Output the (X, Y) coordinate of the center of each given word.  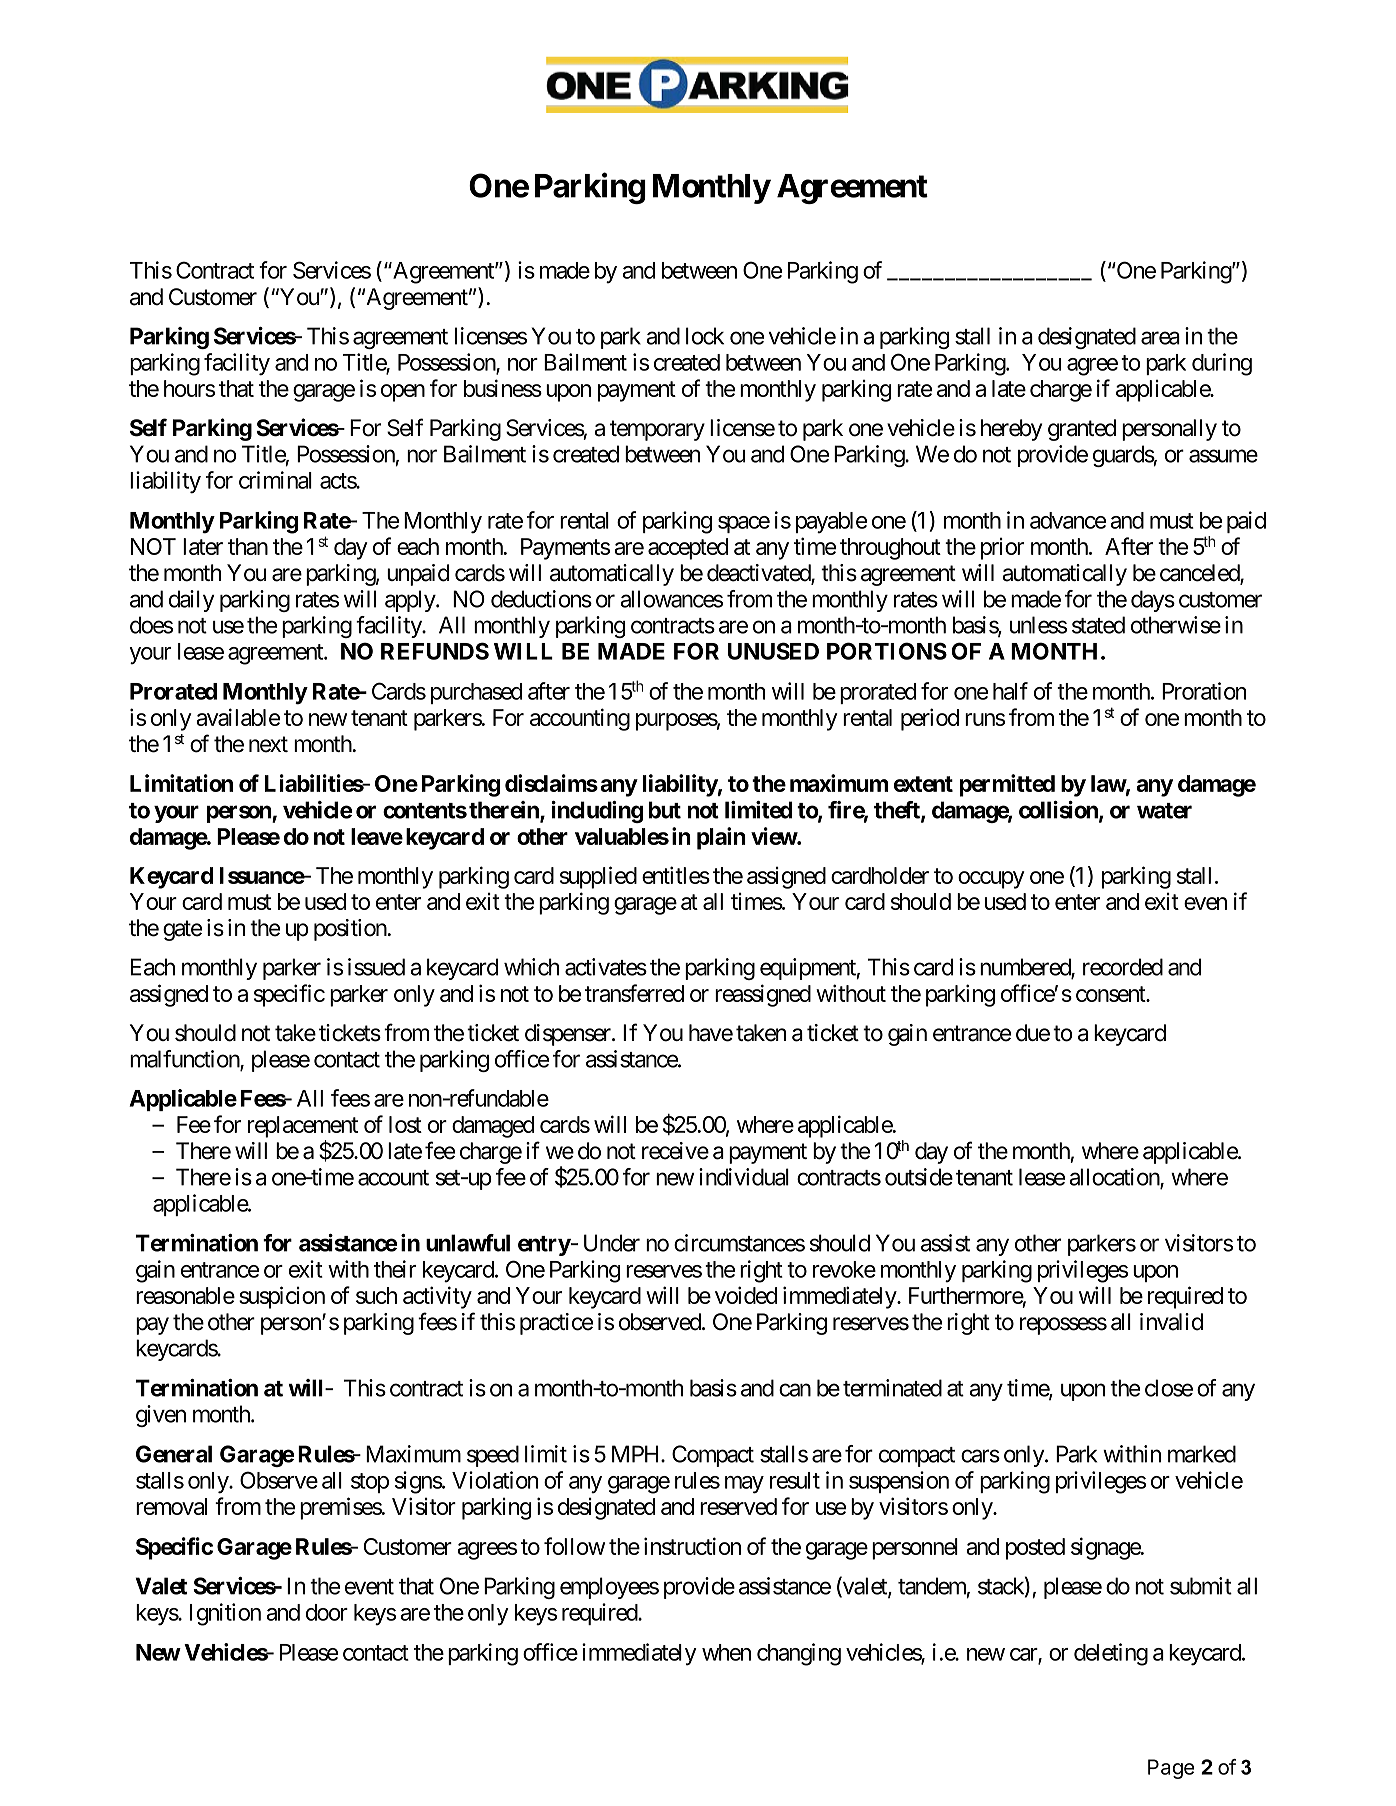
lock (705, 336)
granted (1082, 430)
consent (1111, 994)
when (726, 1652)
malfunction (185, 1060)
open (403, 393)
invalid (1171, 1322)
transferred (634, 993)
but (665, 810)
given (161, 1416)
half (1010, 691)
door (327, 1612)
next (268, 745)
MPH (637, 1454)
